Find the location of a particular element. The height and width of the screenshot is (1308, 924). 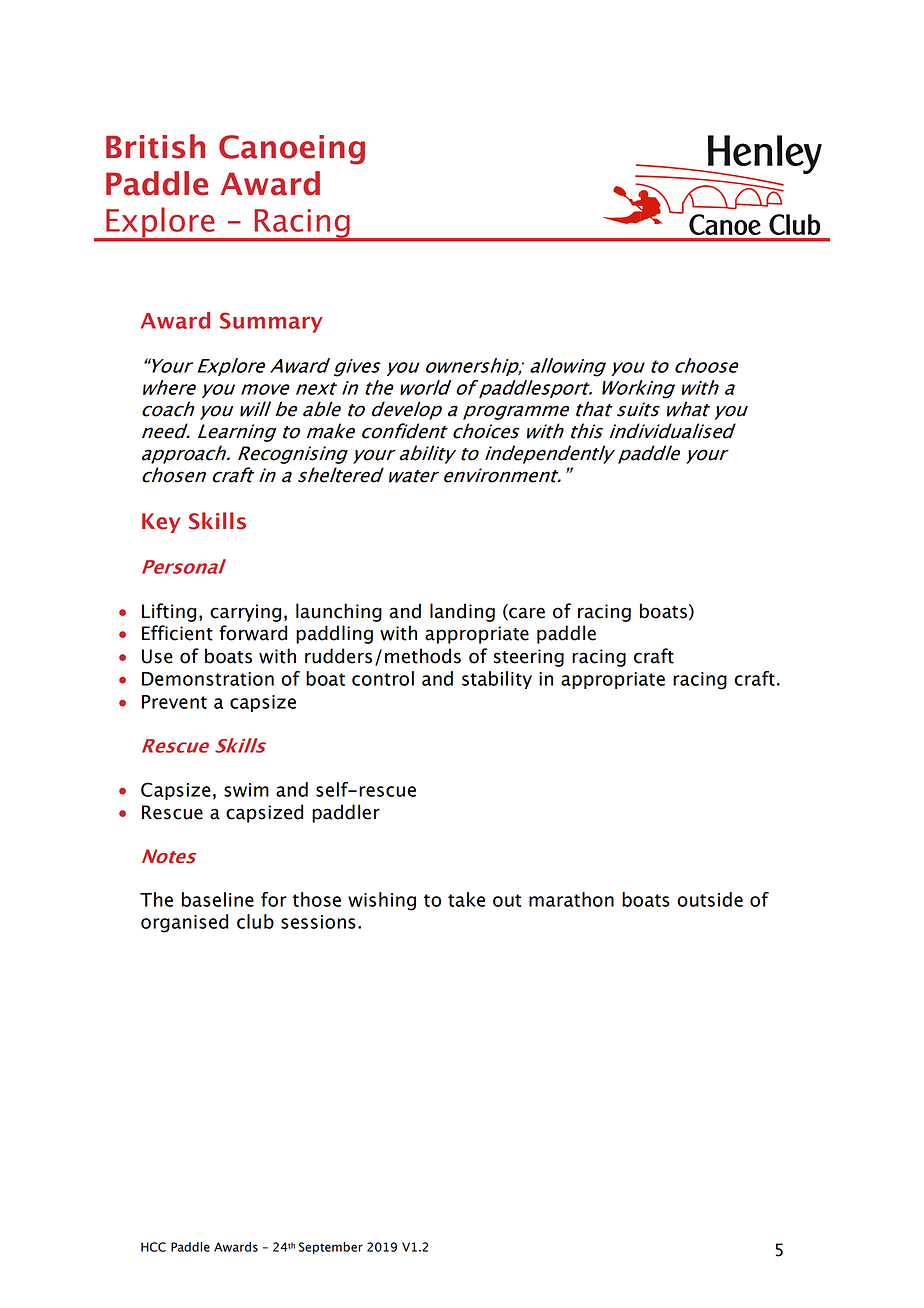

Summary is located at coordinates (271, 322).
